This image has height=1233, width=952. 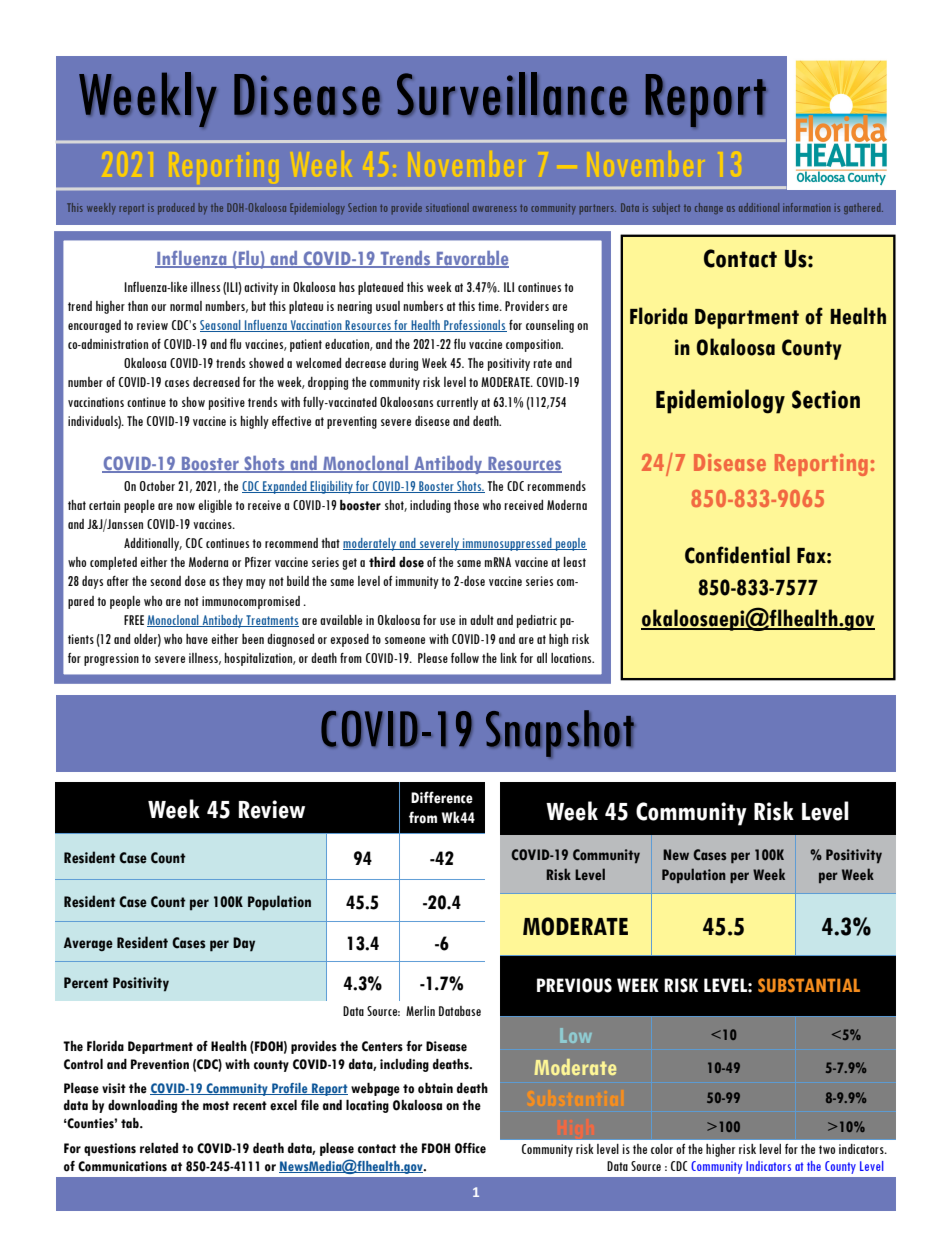 I want to click on locations, so click(x=572, y=658).
